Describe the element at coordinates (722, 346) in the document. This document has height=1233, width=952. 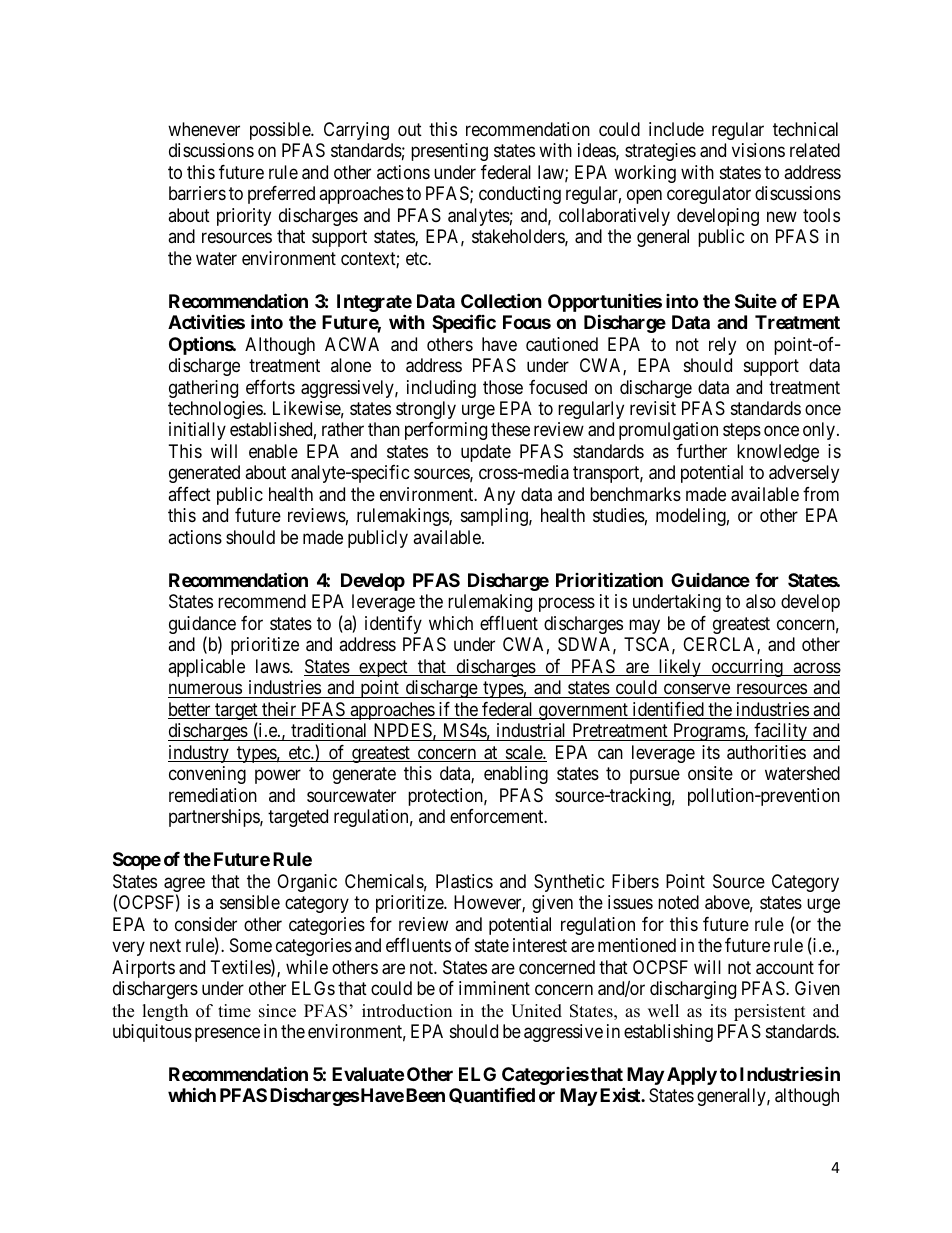
I see `rely` at that location.
